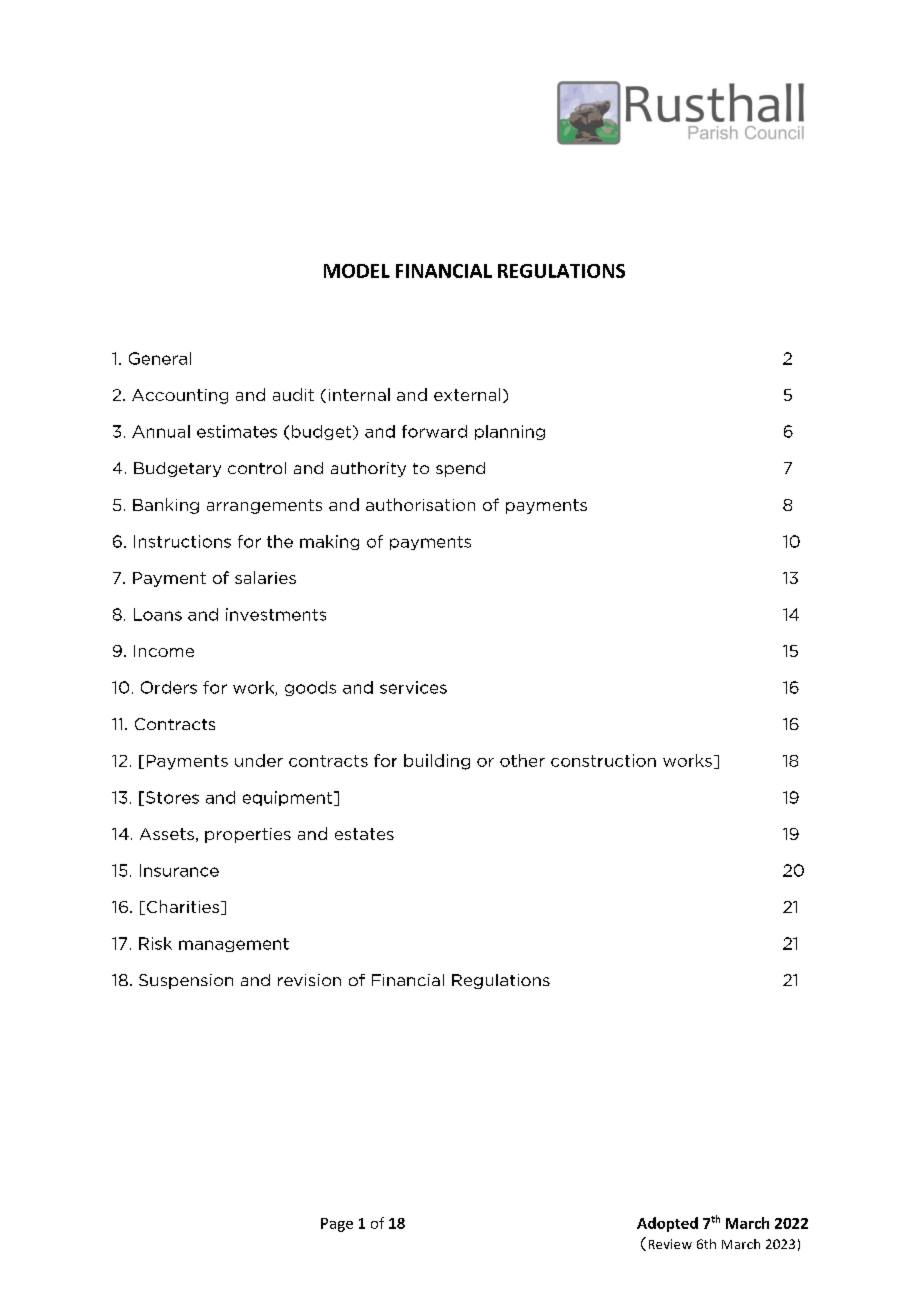  Describe the element at coordinates (184, 907) in the page. I see `Charities` at that location.
